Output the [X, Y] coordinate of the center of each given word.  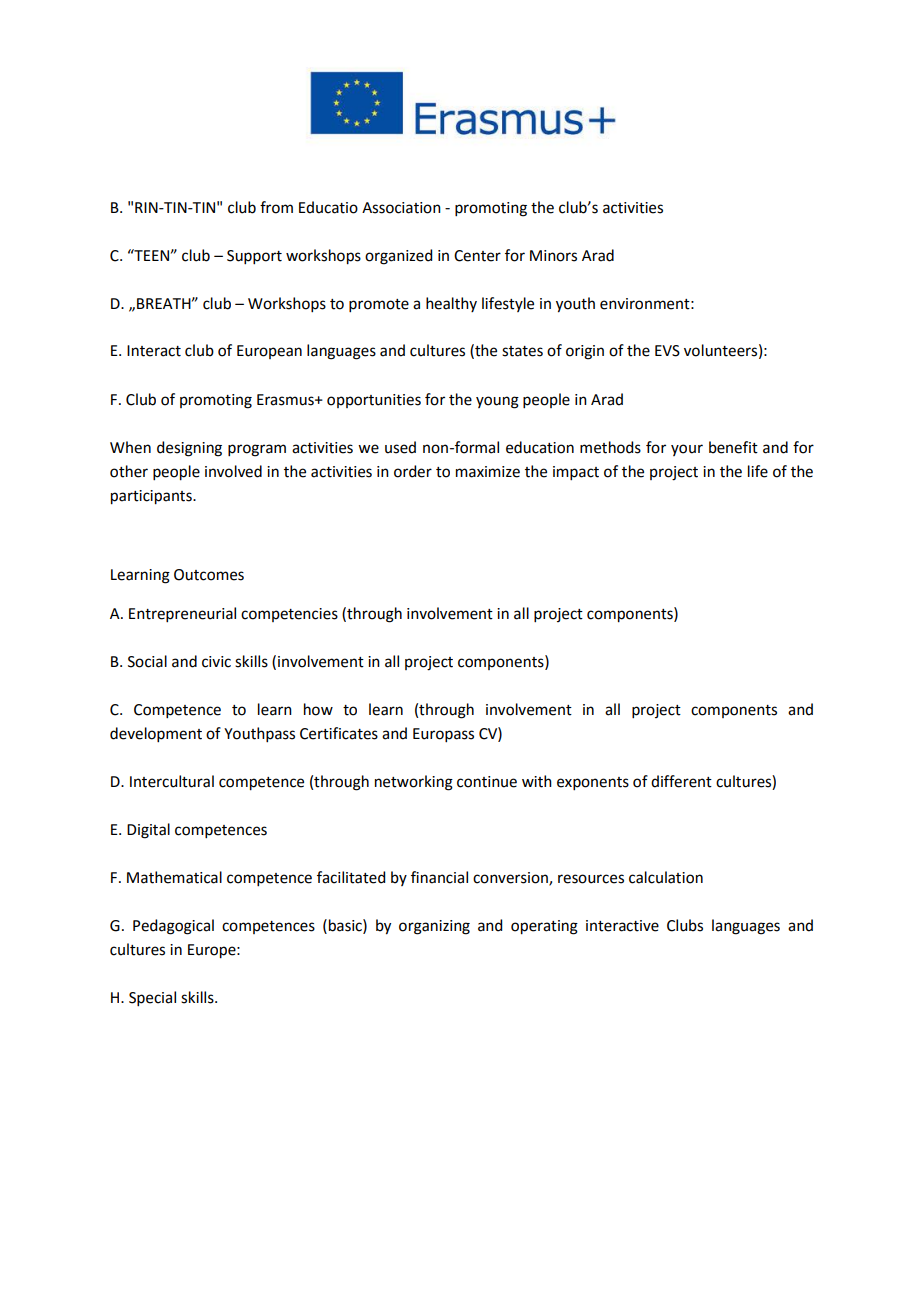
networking [414, 783]
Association [401, 208]
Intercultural [172, 781]
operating [544, 927]
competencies [289, 615]
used [400, 447]
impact [576, 473]
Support [254, 257]
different [681, 781]
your [687, 450]
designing [189, 449]
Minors [553, 256]
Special [152, 998]
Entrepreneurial [182, 614]
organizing [434, 927]
